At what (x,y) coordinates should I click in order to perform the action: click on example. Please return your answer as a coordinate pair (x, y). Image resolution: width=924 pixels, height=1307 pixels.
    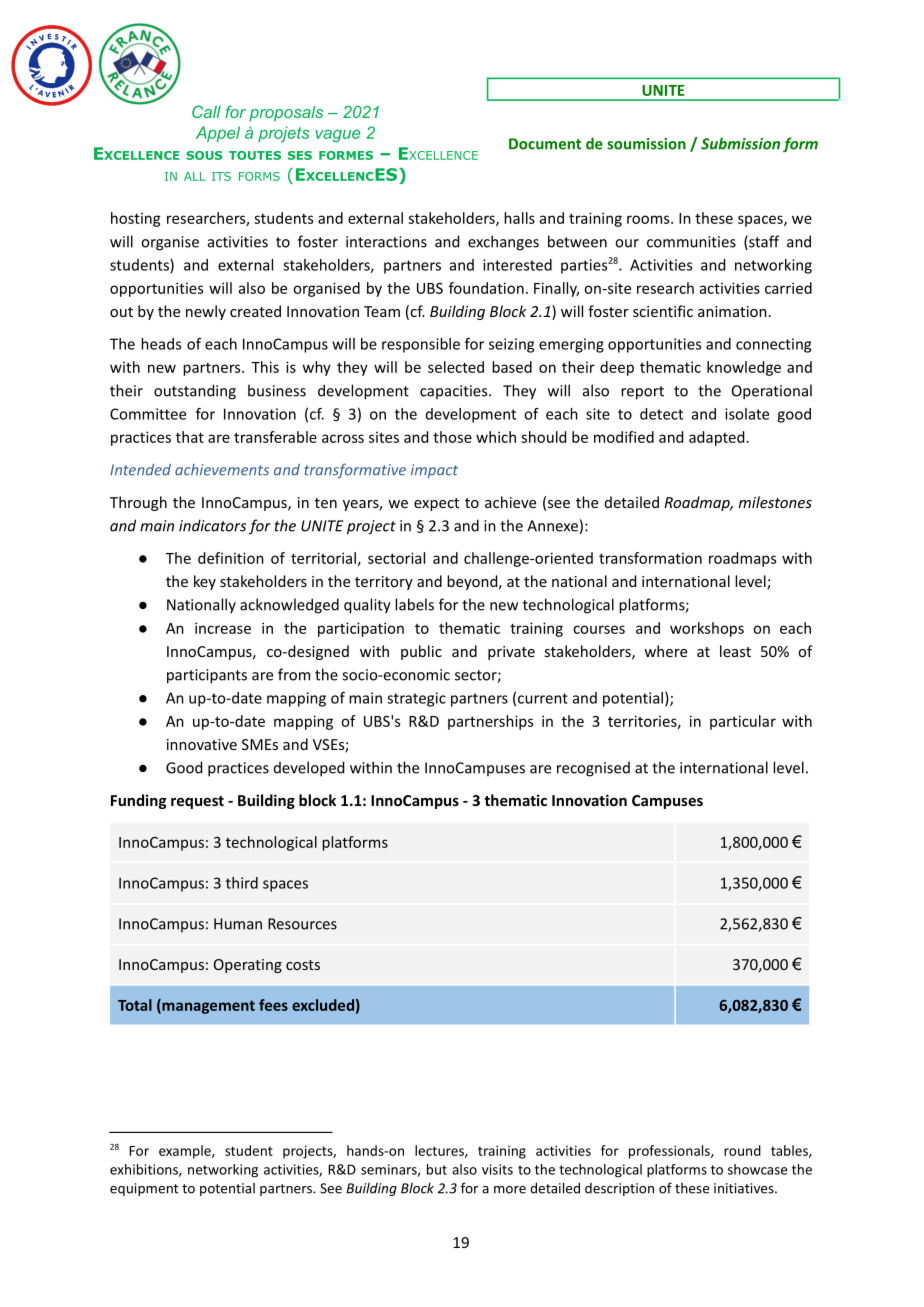
    Looking at the image, I should click on (186, 1152).
